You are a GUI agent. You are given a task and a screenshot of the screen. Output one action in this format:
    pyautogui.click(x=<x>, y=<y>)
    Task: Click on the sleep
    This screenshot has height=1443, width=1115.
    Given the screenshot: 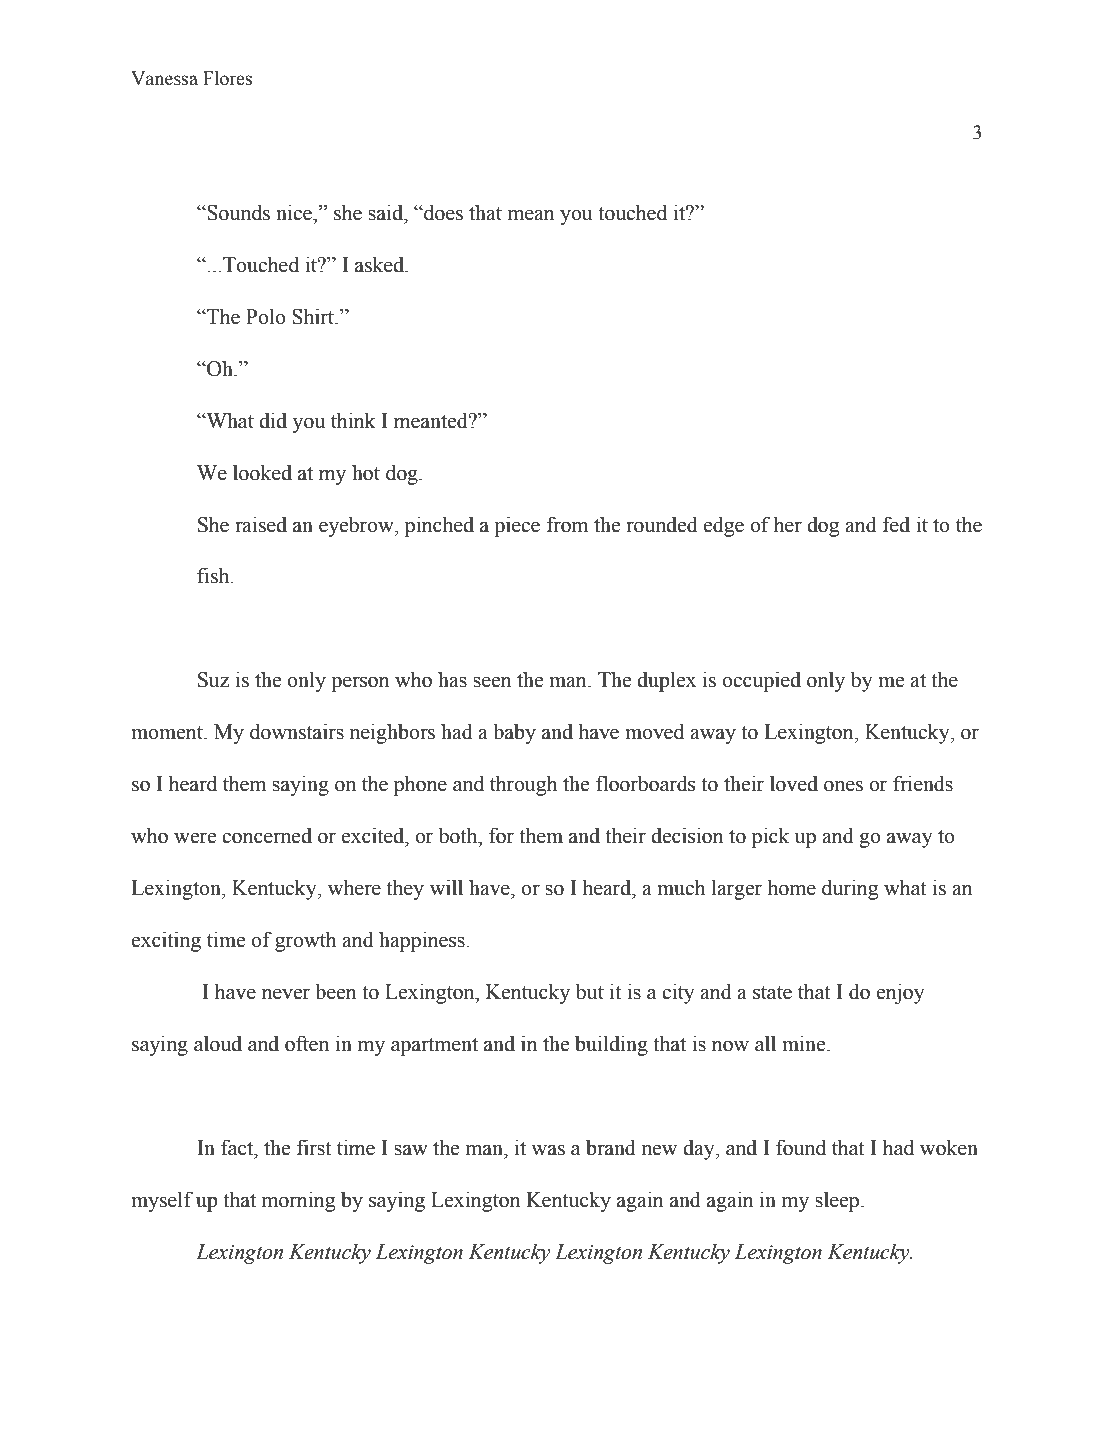 What is the action you would take?
    pyautogui.click(x=838, y=1201)
